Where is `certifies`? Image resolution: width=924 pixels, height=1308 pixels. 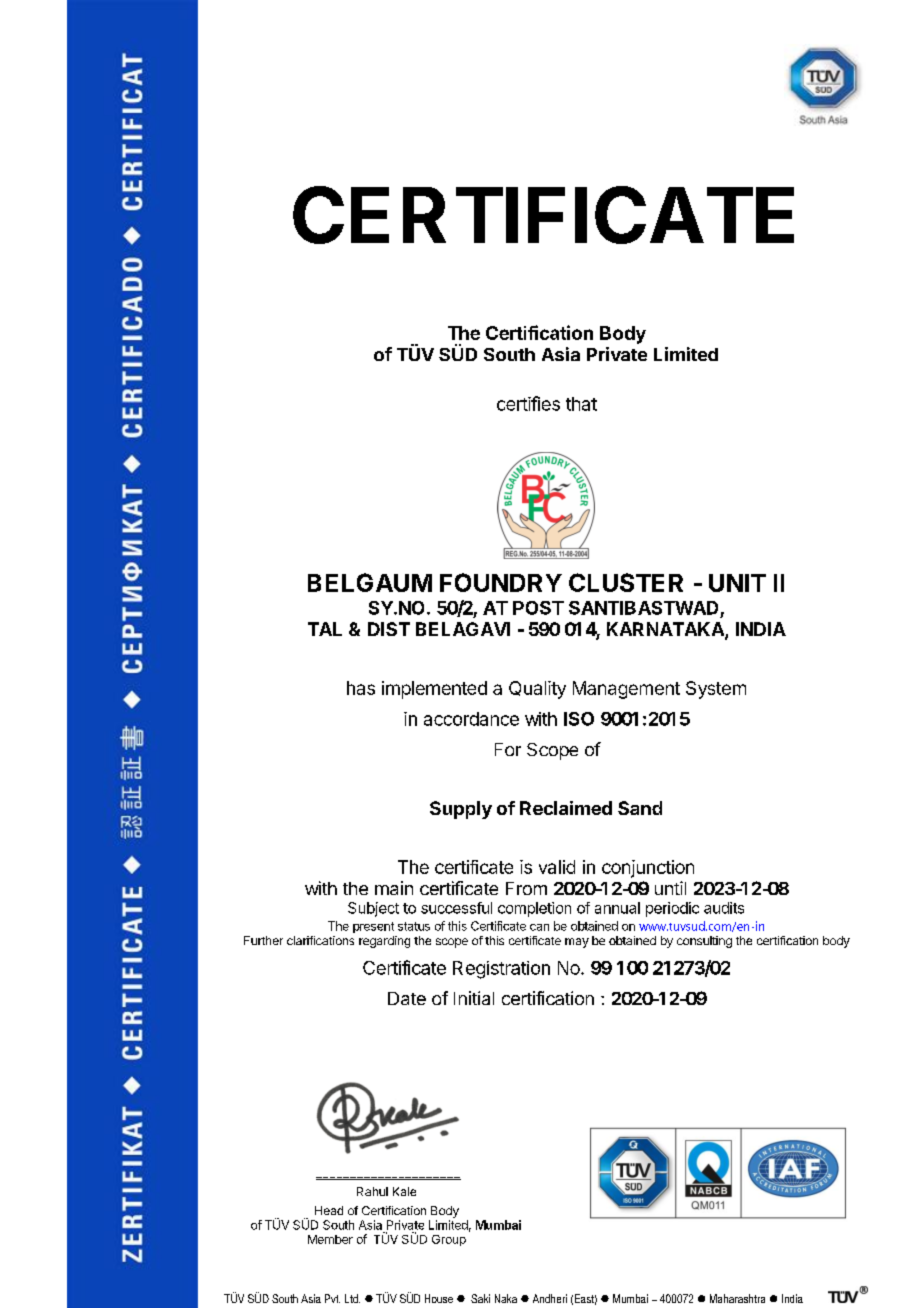 certifies is located at coordinates (528, 403).
